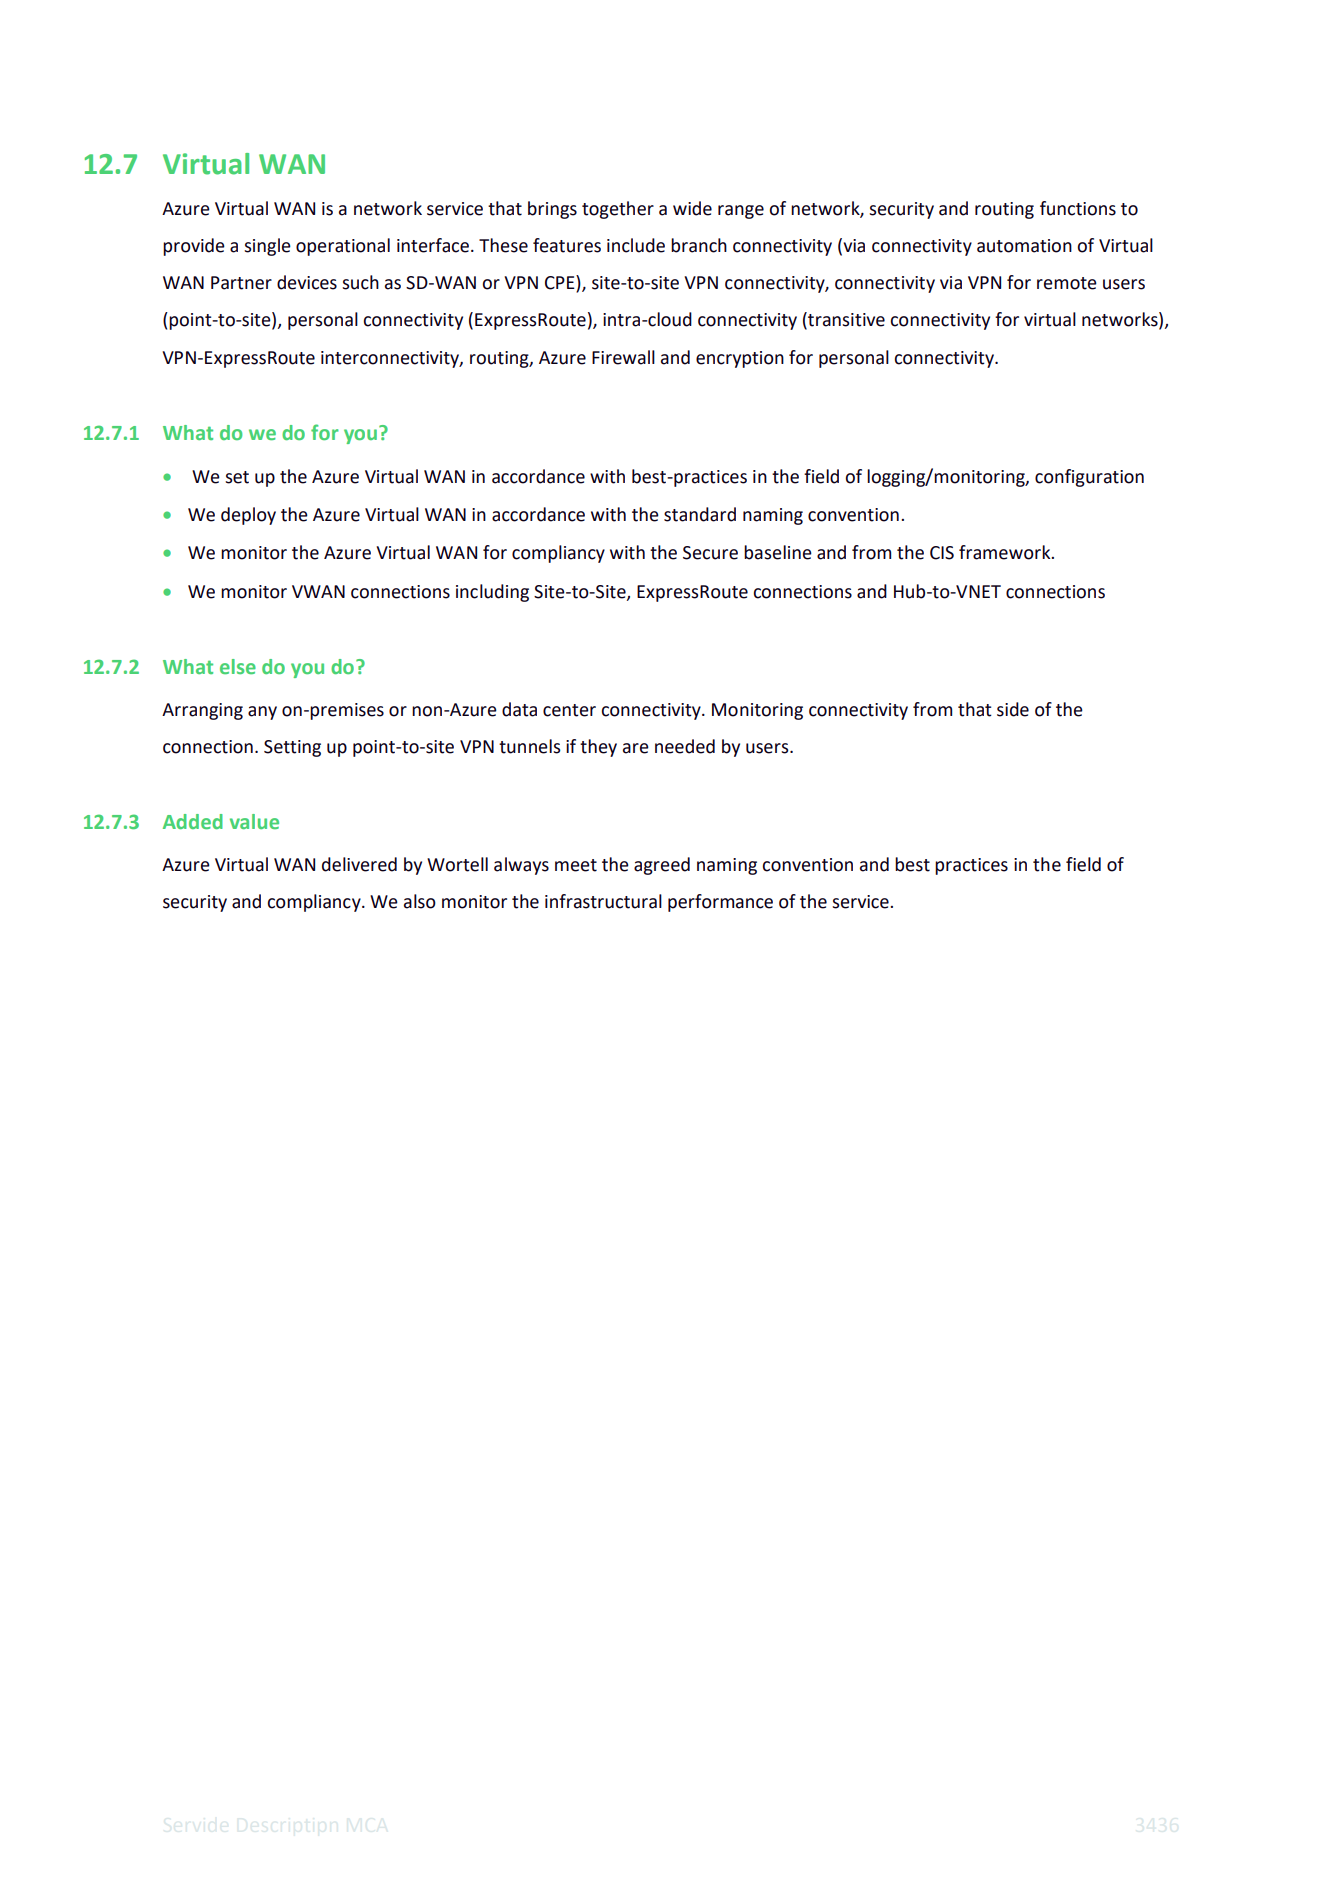 The height and width of the image is (1898, 1342). I want to click on single, so click(267, 247).
